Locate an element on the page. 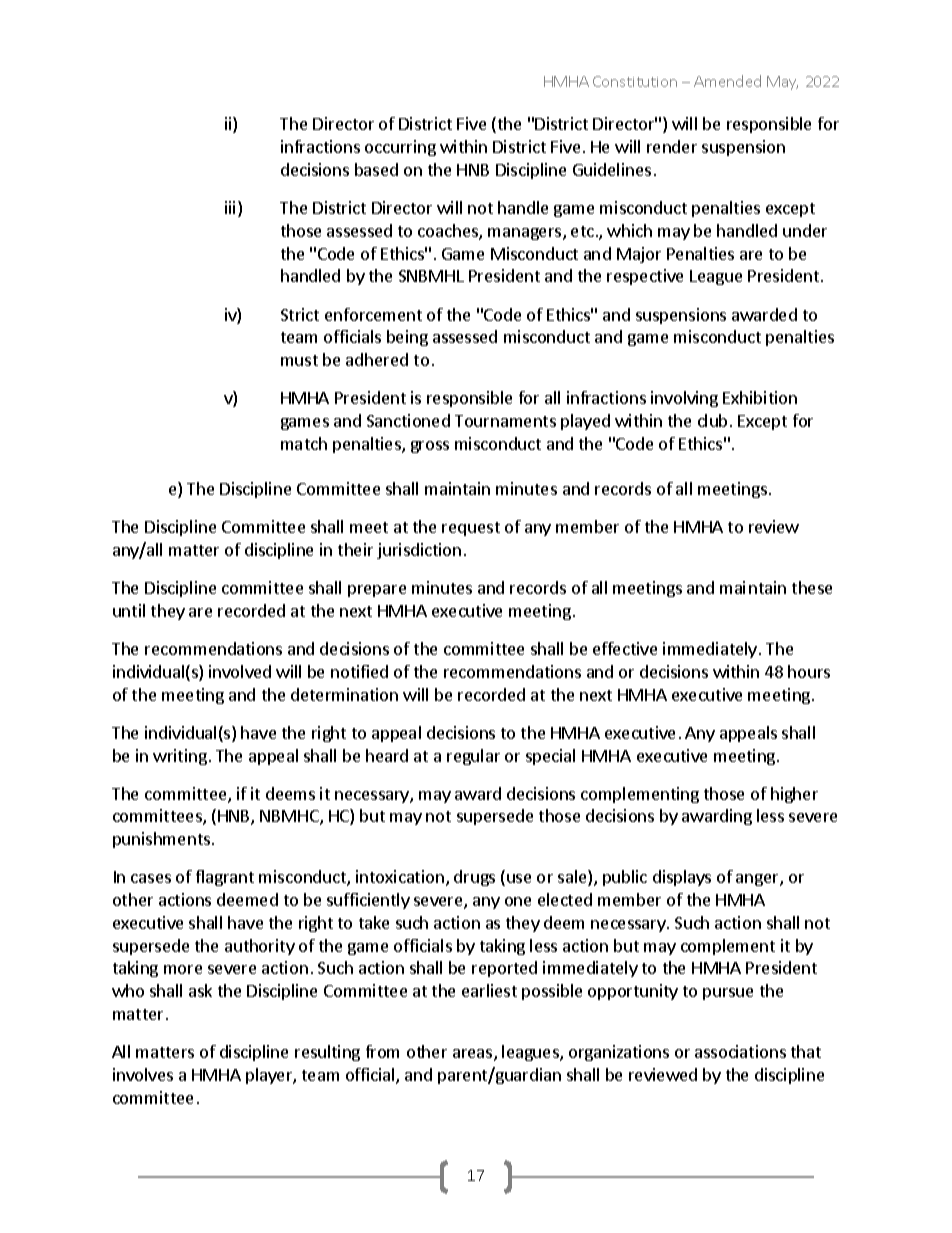 The height and width of the page is (1233, 952). iii is located at coordinates (230, 207).
